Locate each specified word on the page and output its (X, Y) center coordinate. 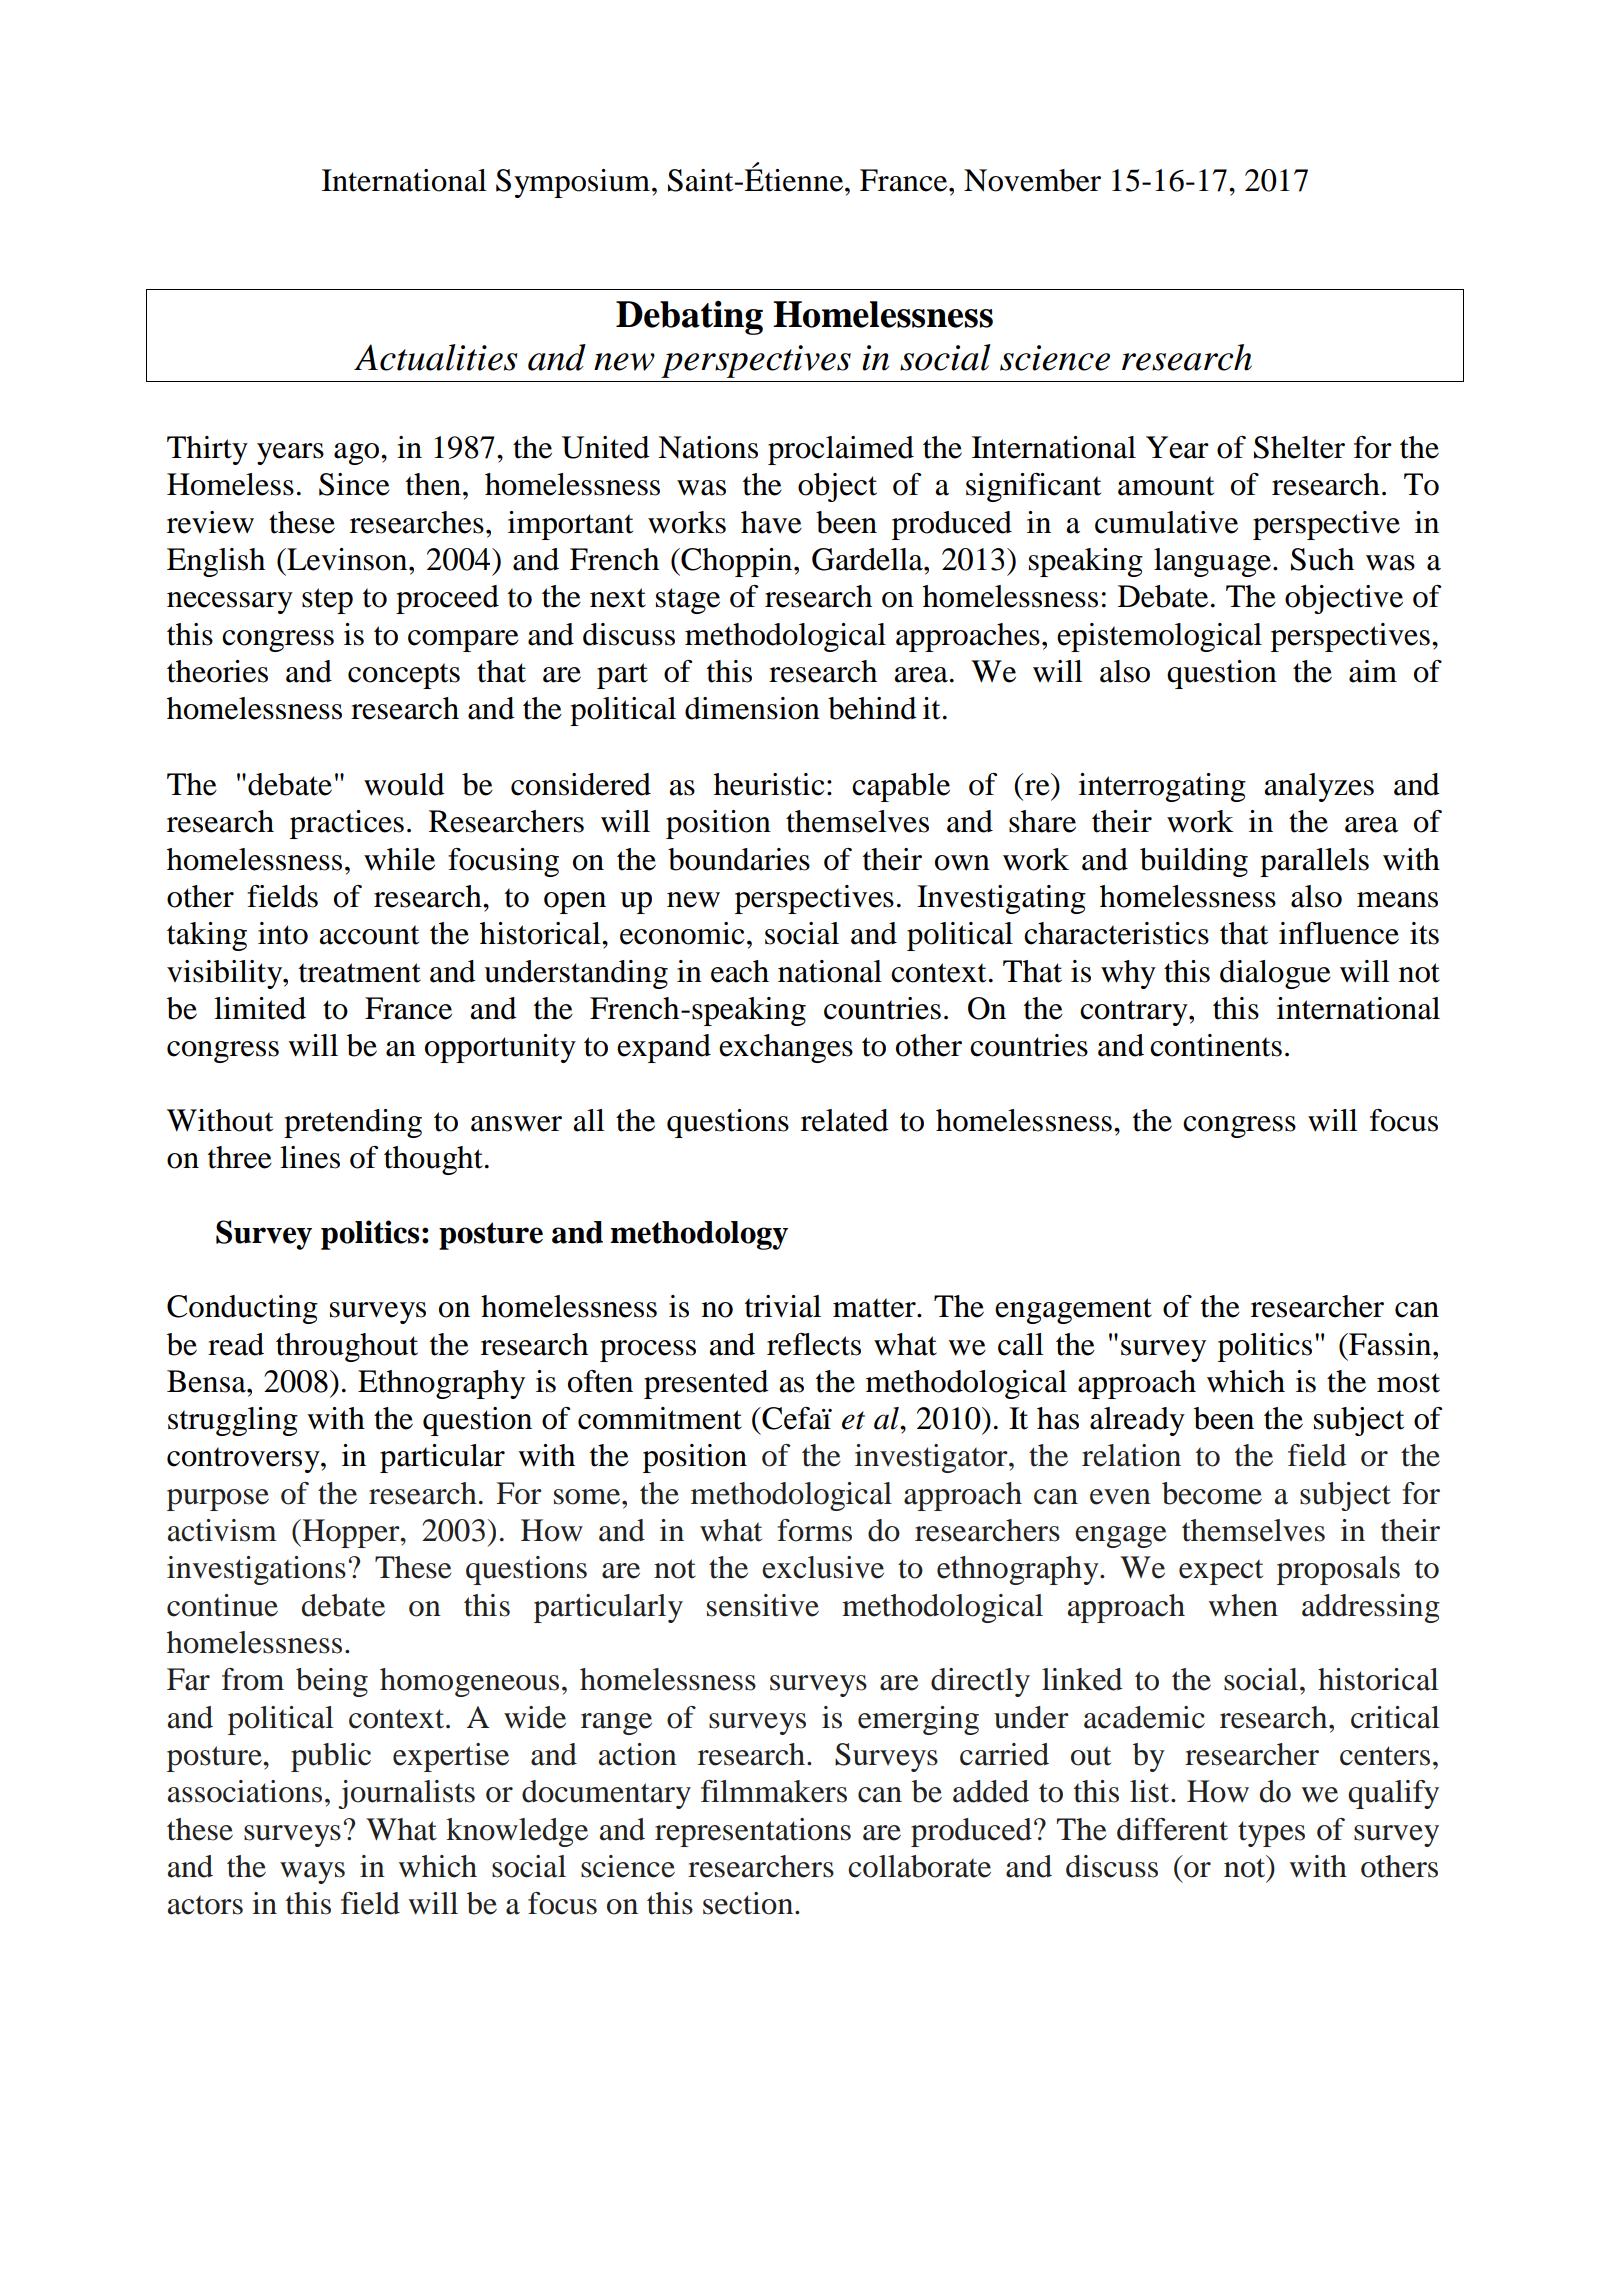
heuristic (769, 784)
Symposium (574, 183)
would (404, 784)
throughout (347, 1347)
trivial (783, 1306)
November (1032, 180)
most (1408, 1383)
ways (312, 1873)
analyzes (1319, 787)
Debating (689, 318)
